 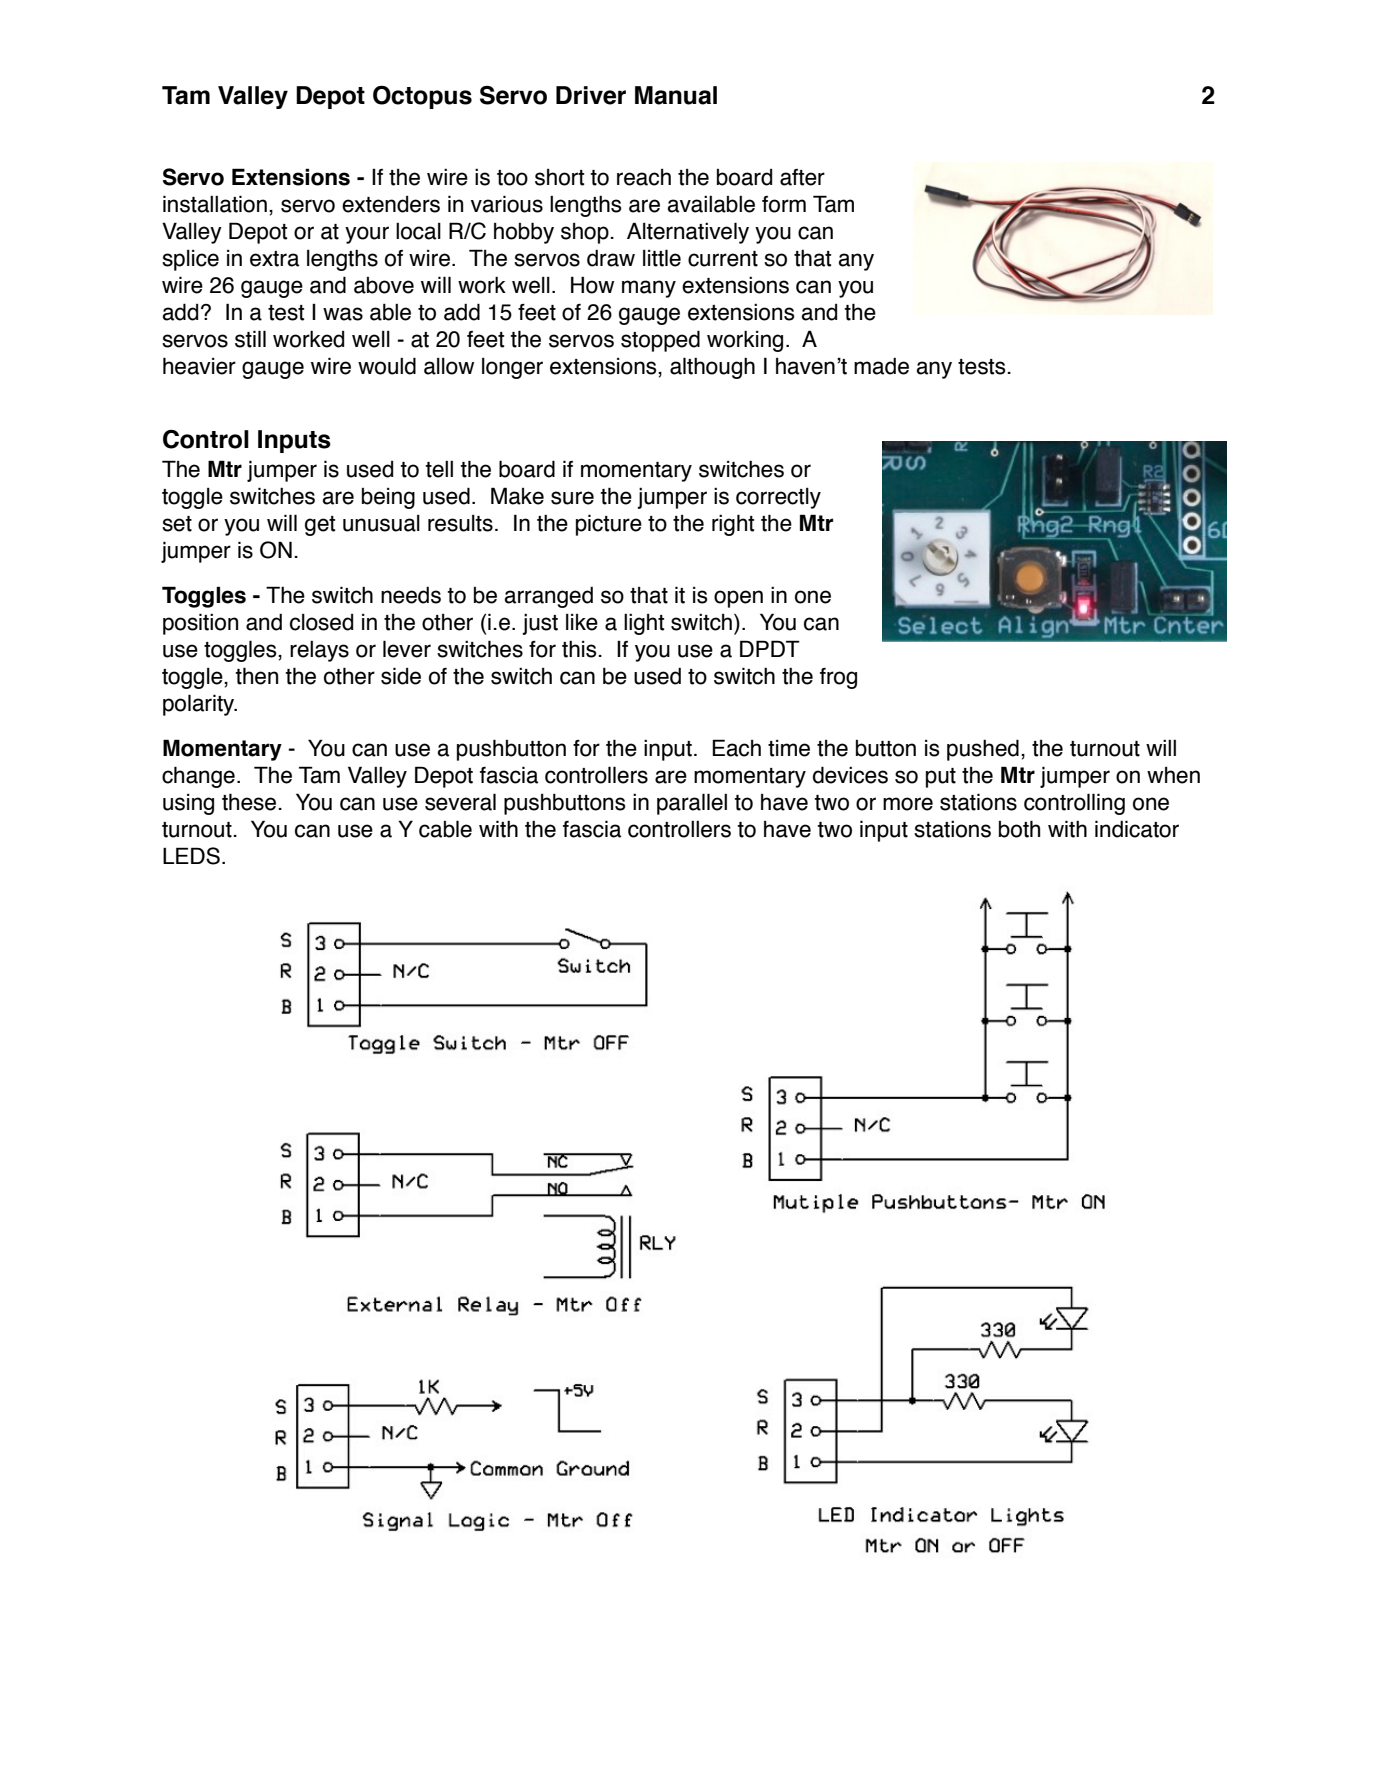 I want to click on still, so click(x=250, y=339).
